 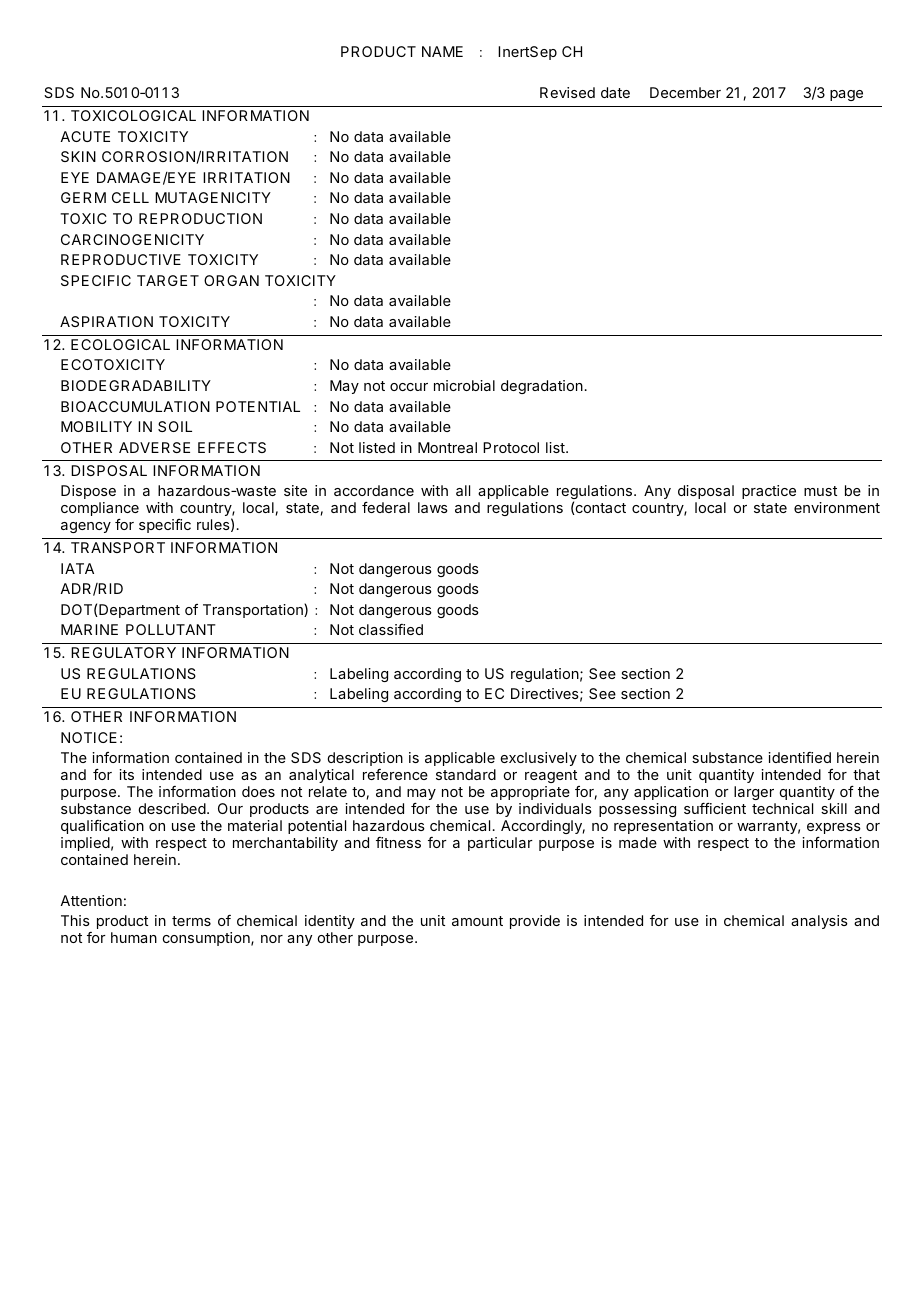 I want to click on page, so click(x=846, y=95).
